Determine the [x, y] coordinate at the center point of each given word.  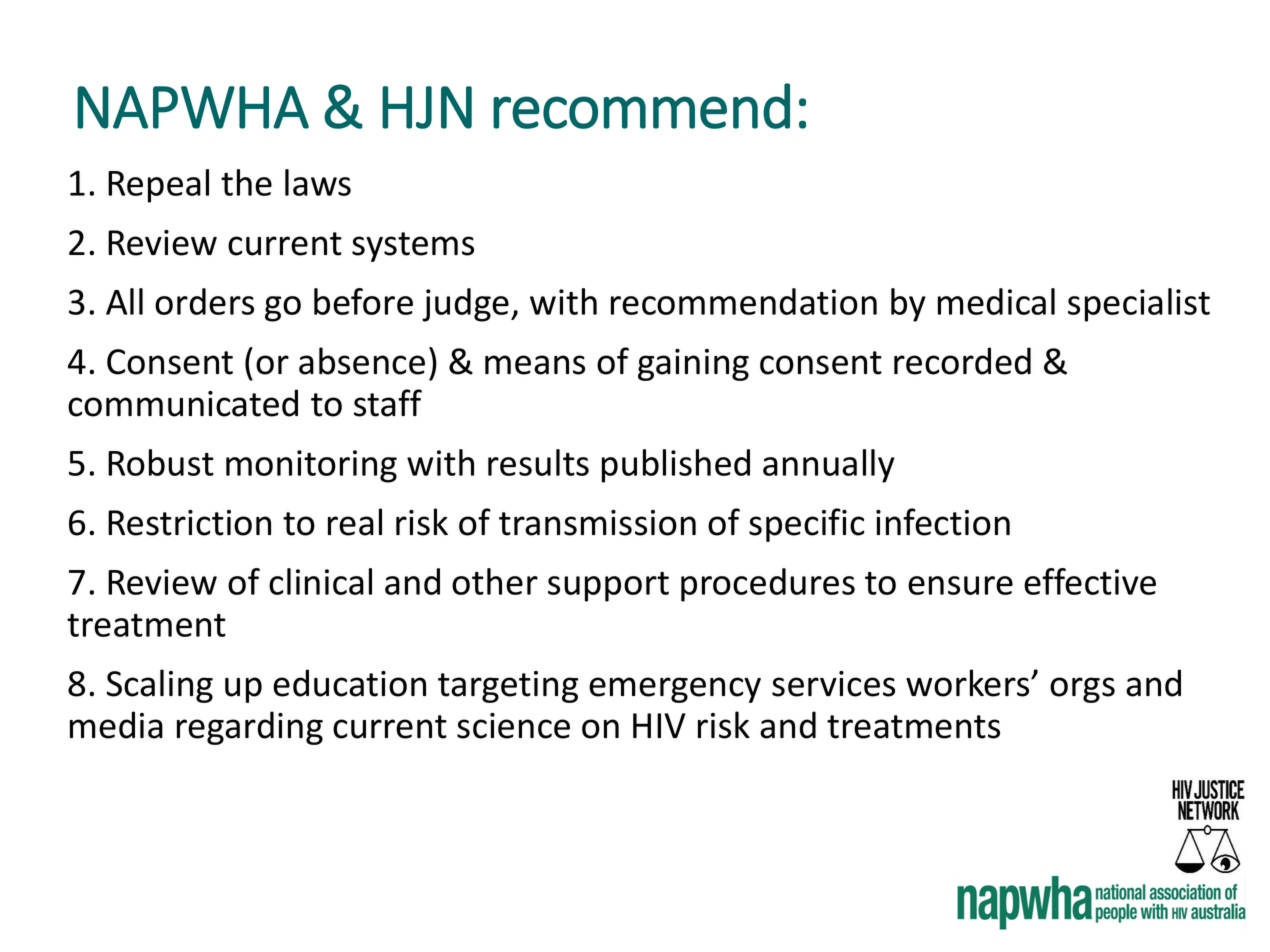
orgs [1082, 690]
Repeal [158, 186]
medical [996, 301]
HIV [659, 725]
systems [413, 247]
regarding [250, 728]
